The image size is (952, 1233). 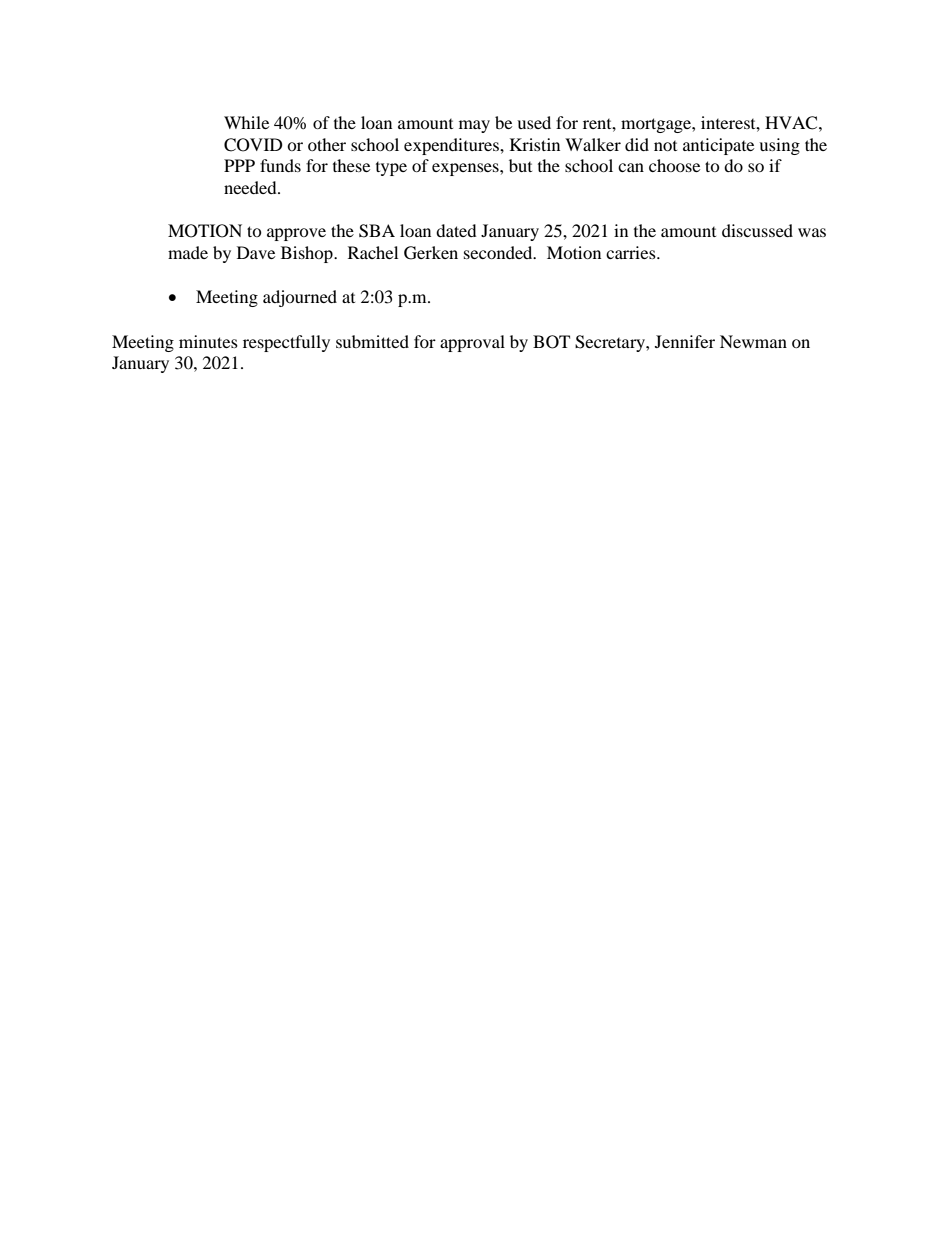 What do you see at coordinates (632, 252) in the screenshot?
I see `carries` at bounding box center [632, 252].
